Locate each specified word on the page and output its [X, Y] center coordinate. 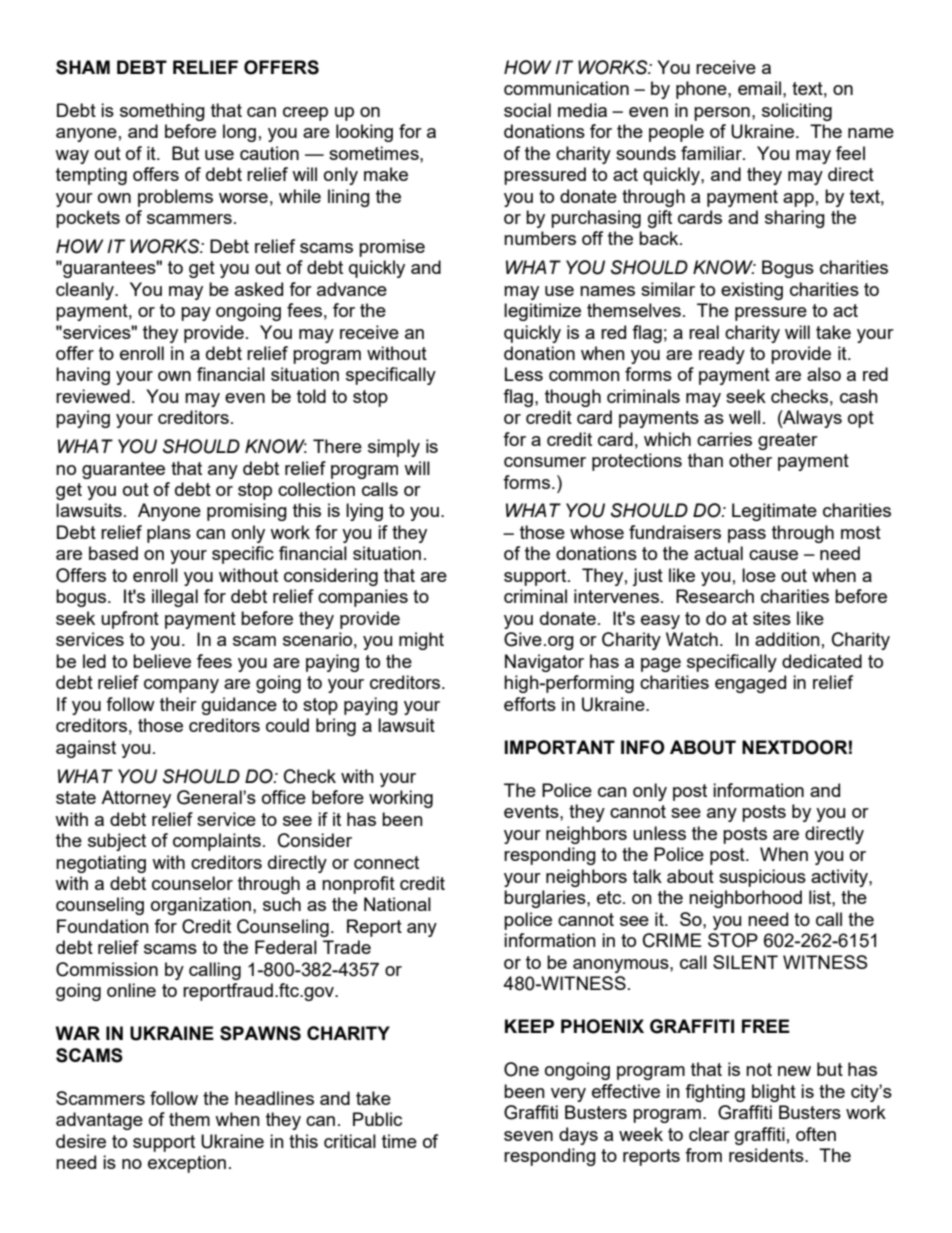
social [527, 110]
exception [187, 1164]
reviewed [93, 396]
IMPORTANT [560, 747]
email [759, 88]
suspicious [762, 878]
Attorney [136, 799]
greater [788, 441]
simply [394, 448]
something [162, 112]
